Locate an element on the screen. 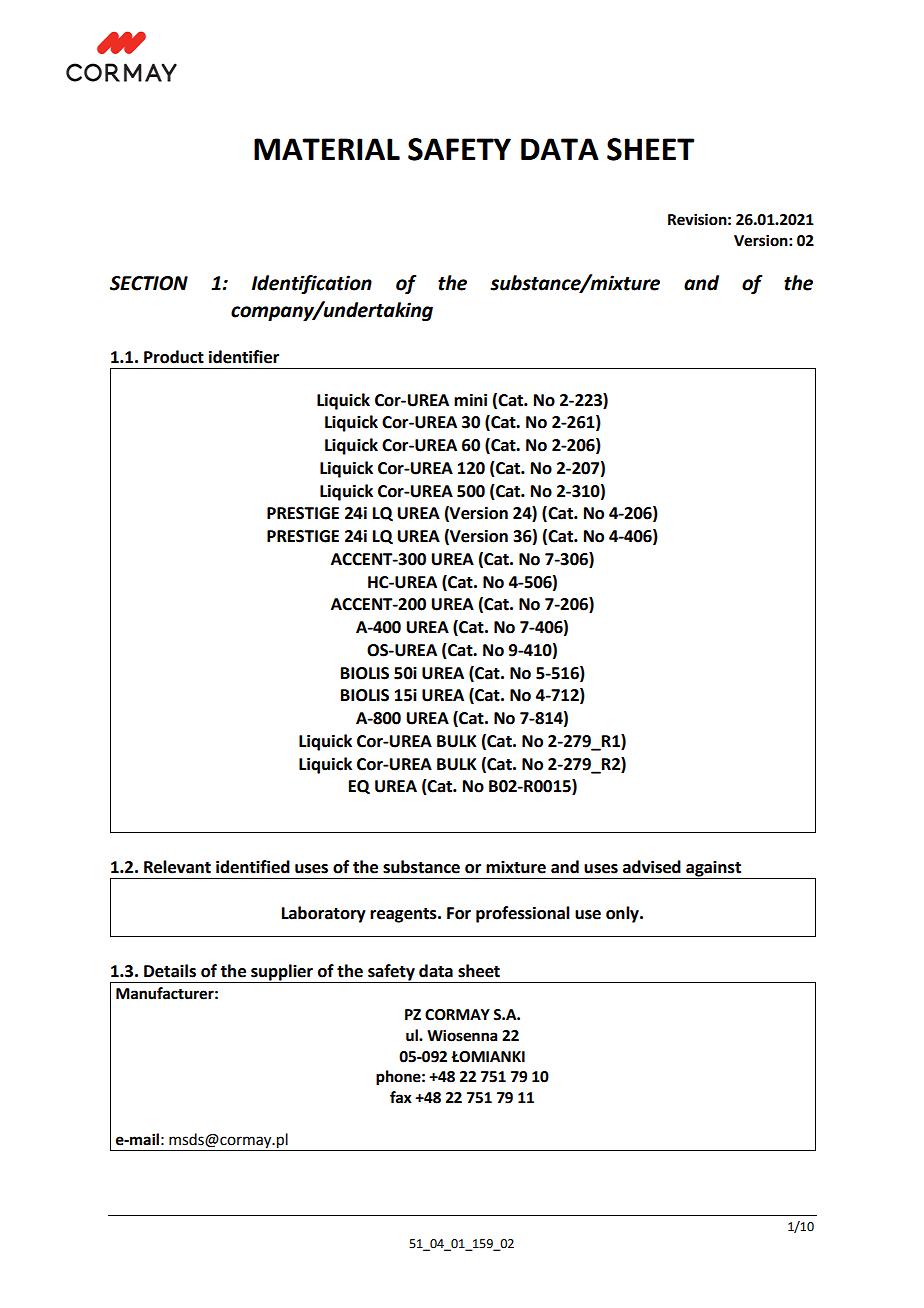 Image resolution: width=924 pixels, height=1308 pixels. identifier is located at coordinates (244, 357).
